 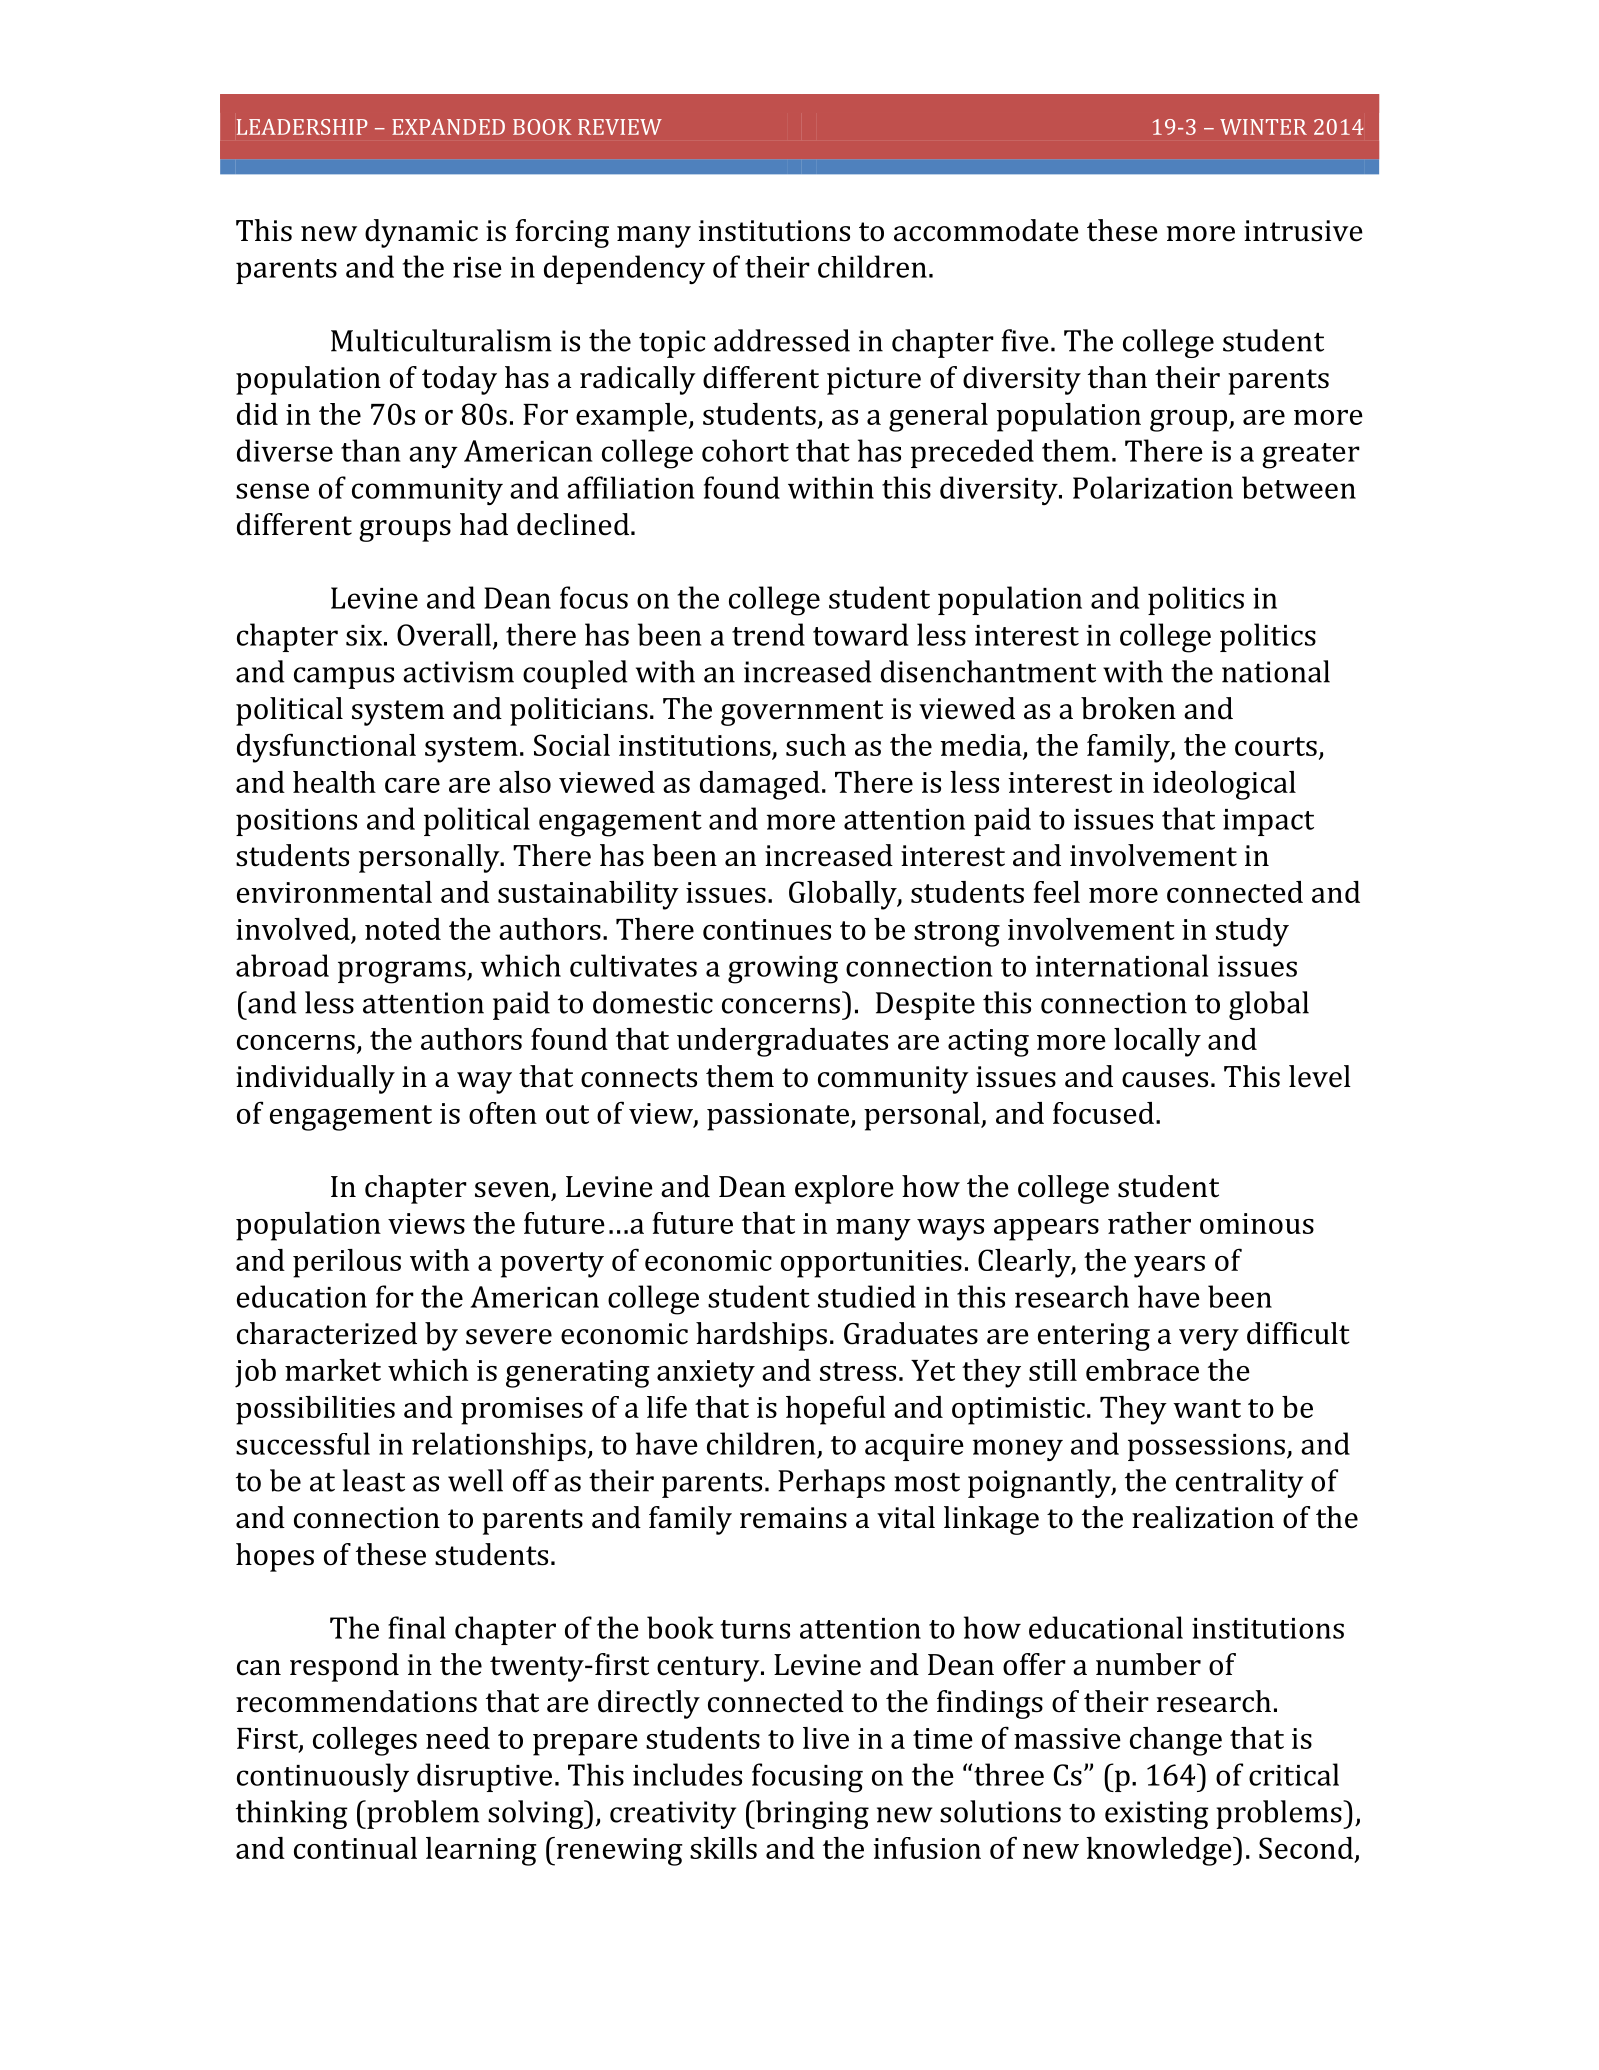 I want to click on market, so click(x=333, y=1370).
